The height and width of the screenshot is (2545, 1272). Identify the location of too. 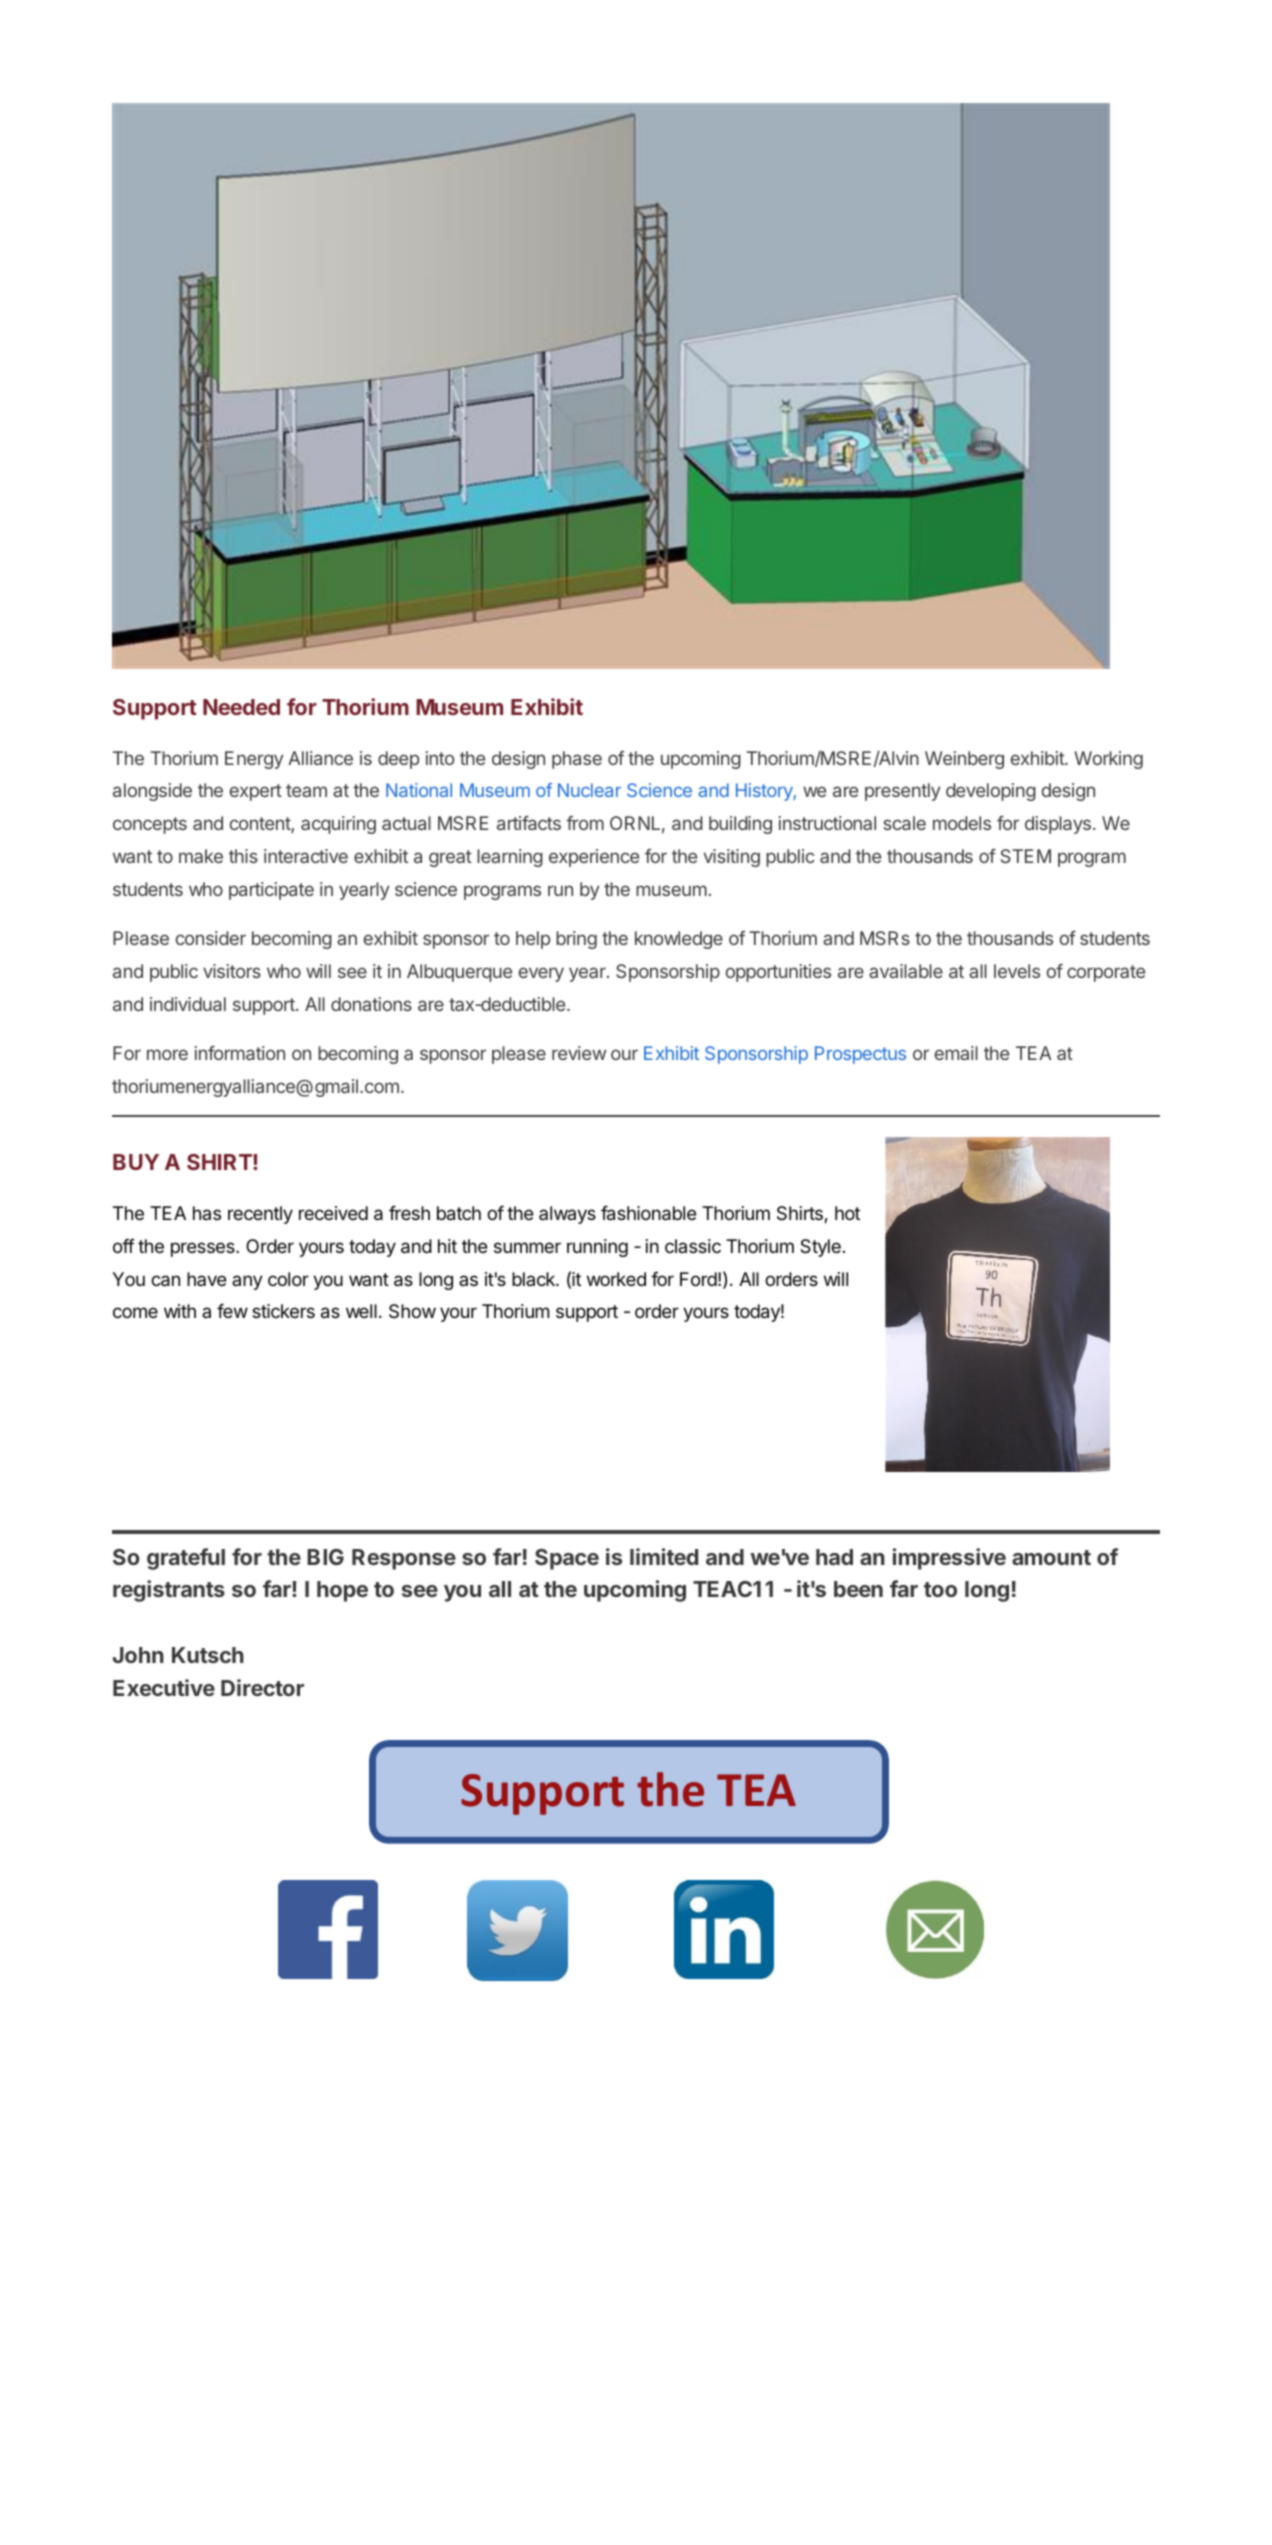
(940, 1589).
